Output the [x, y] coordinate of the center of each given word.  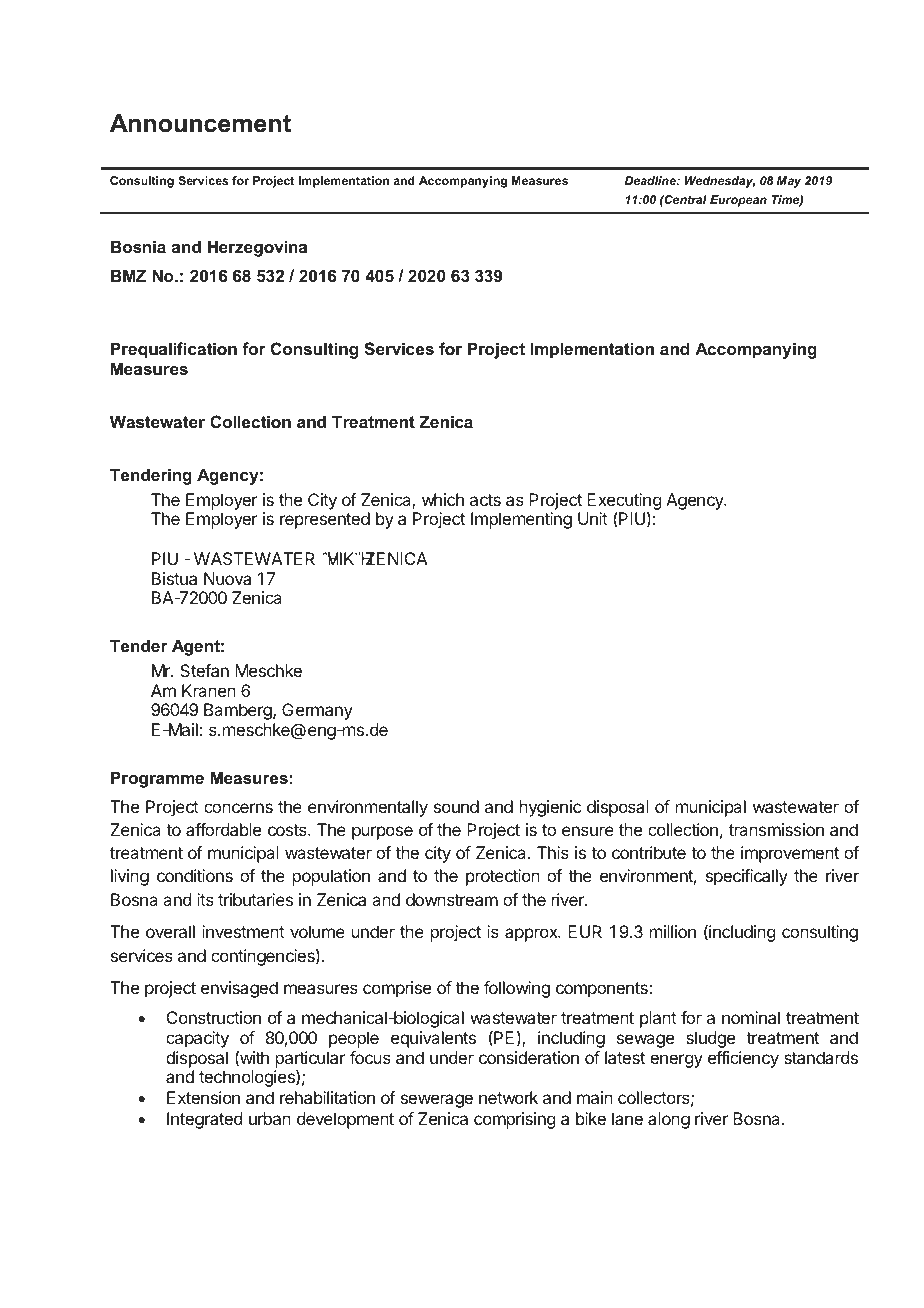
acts [485, 500]
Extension [203, 1097]
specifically [747, 877]
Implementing [521, 520]
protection [503, 877]
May [789, 182]
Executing [624, 503]
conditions [195, 875]
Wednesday [720, 182]
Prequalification [174, 350]
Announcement [200, 123]
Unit [593, 518]
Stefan [204, 670]
